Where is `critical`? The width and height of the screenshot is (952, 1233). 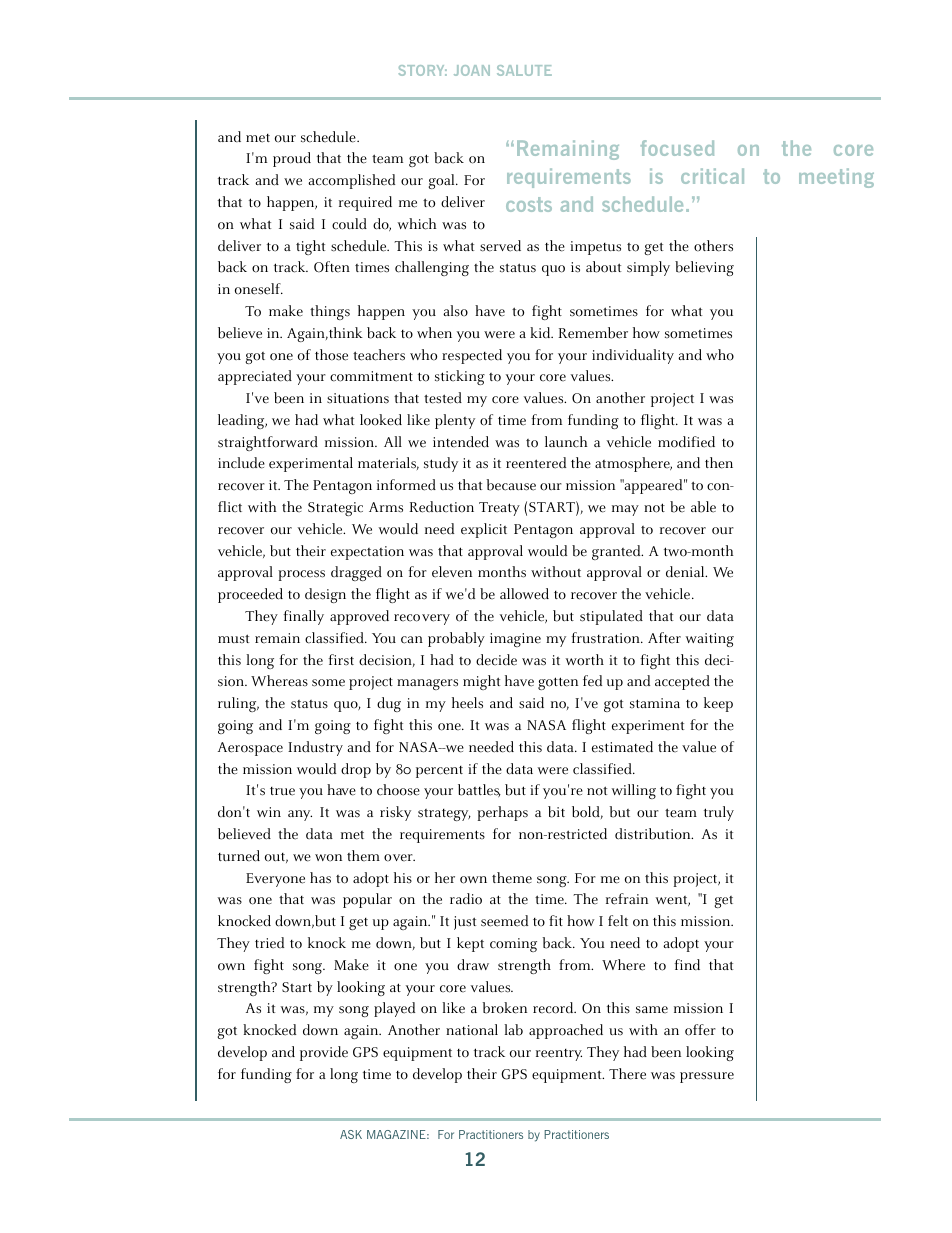 critical is located at coordinates (712, 176).
